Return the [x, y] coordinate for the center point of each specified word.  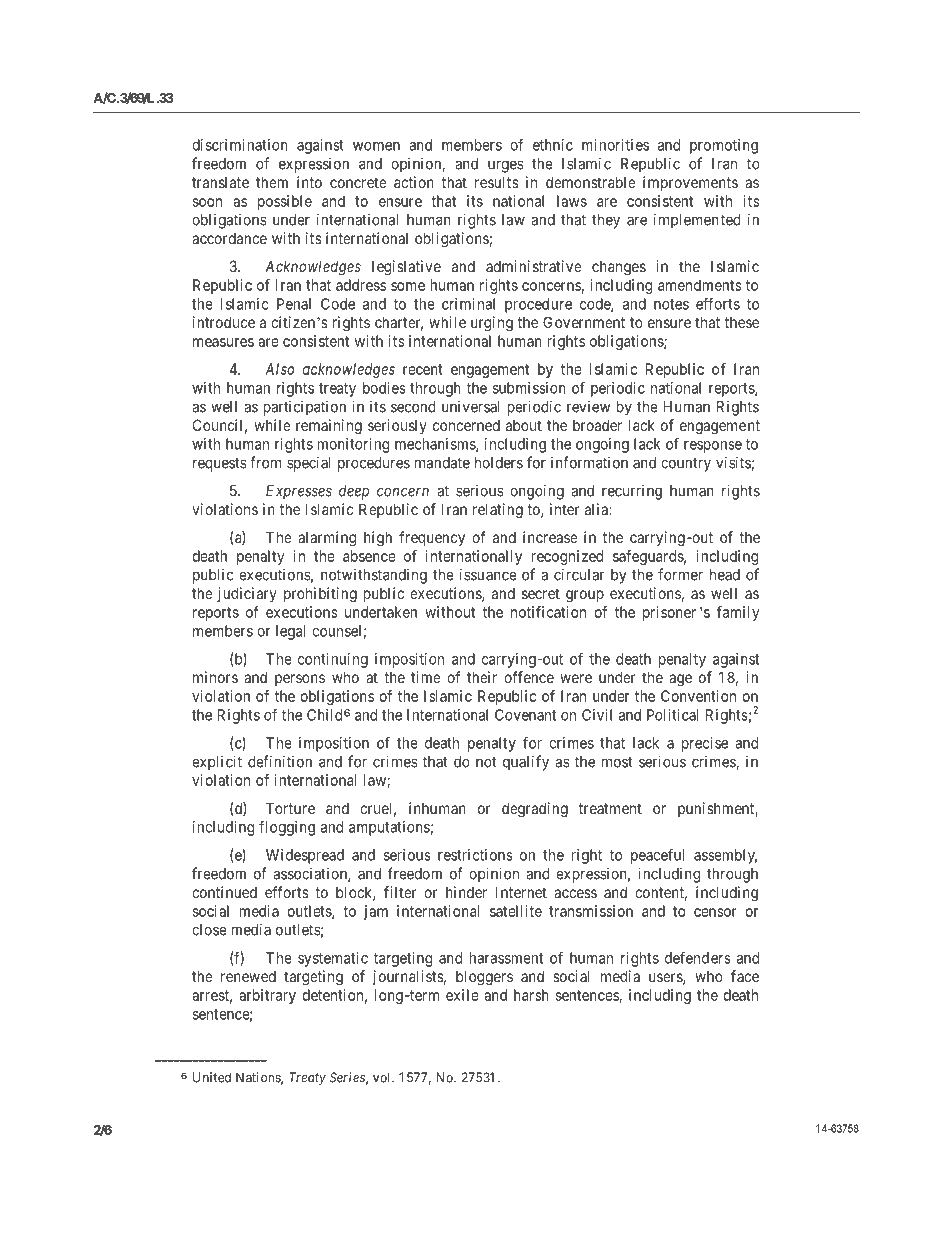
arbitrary [267, 996]
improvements [690, 183]
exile [462, 995]
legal [291, 632]
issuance [488, 574]
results [497, 182]
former [680, 574]
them [272, 182]
